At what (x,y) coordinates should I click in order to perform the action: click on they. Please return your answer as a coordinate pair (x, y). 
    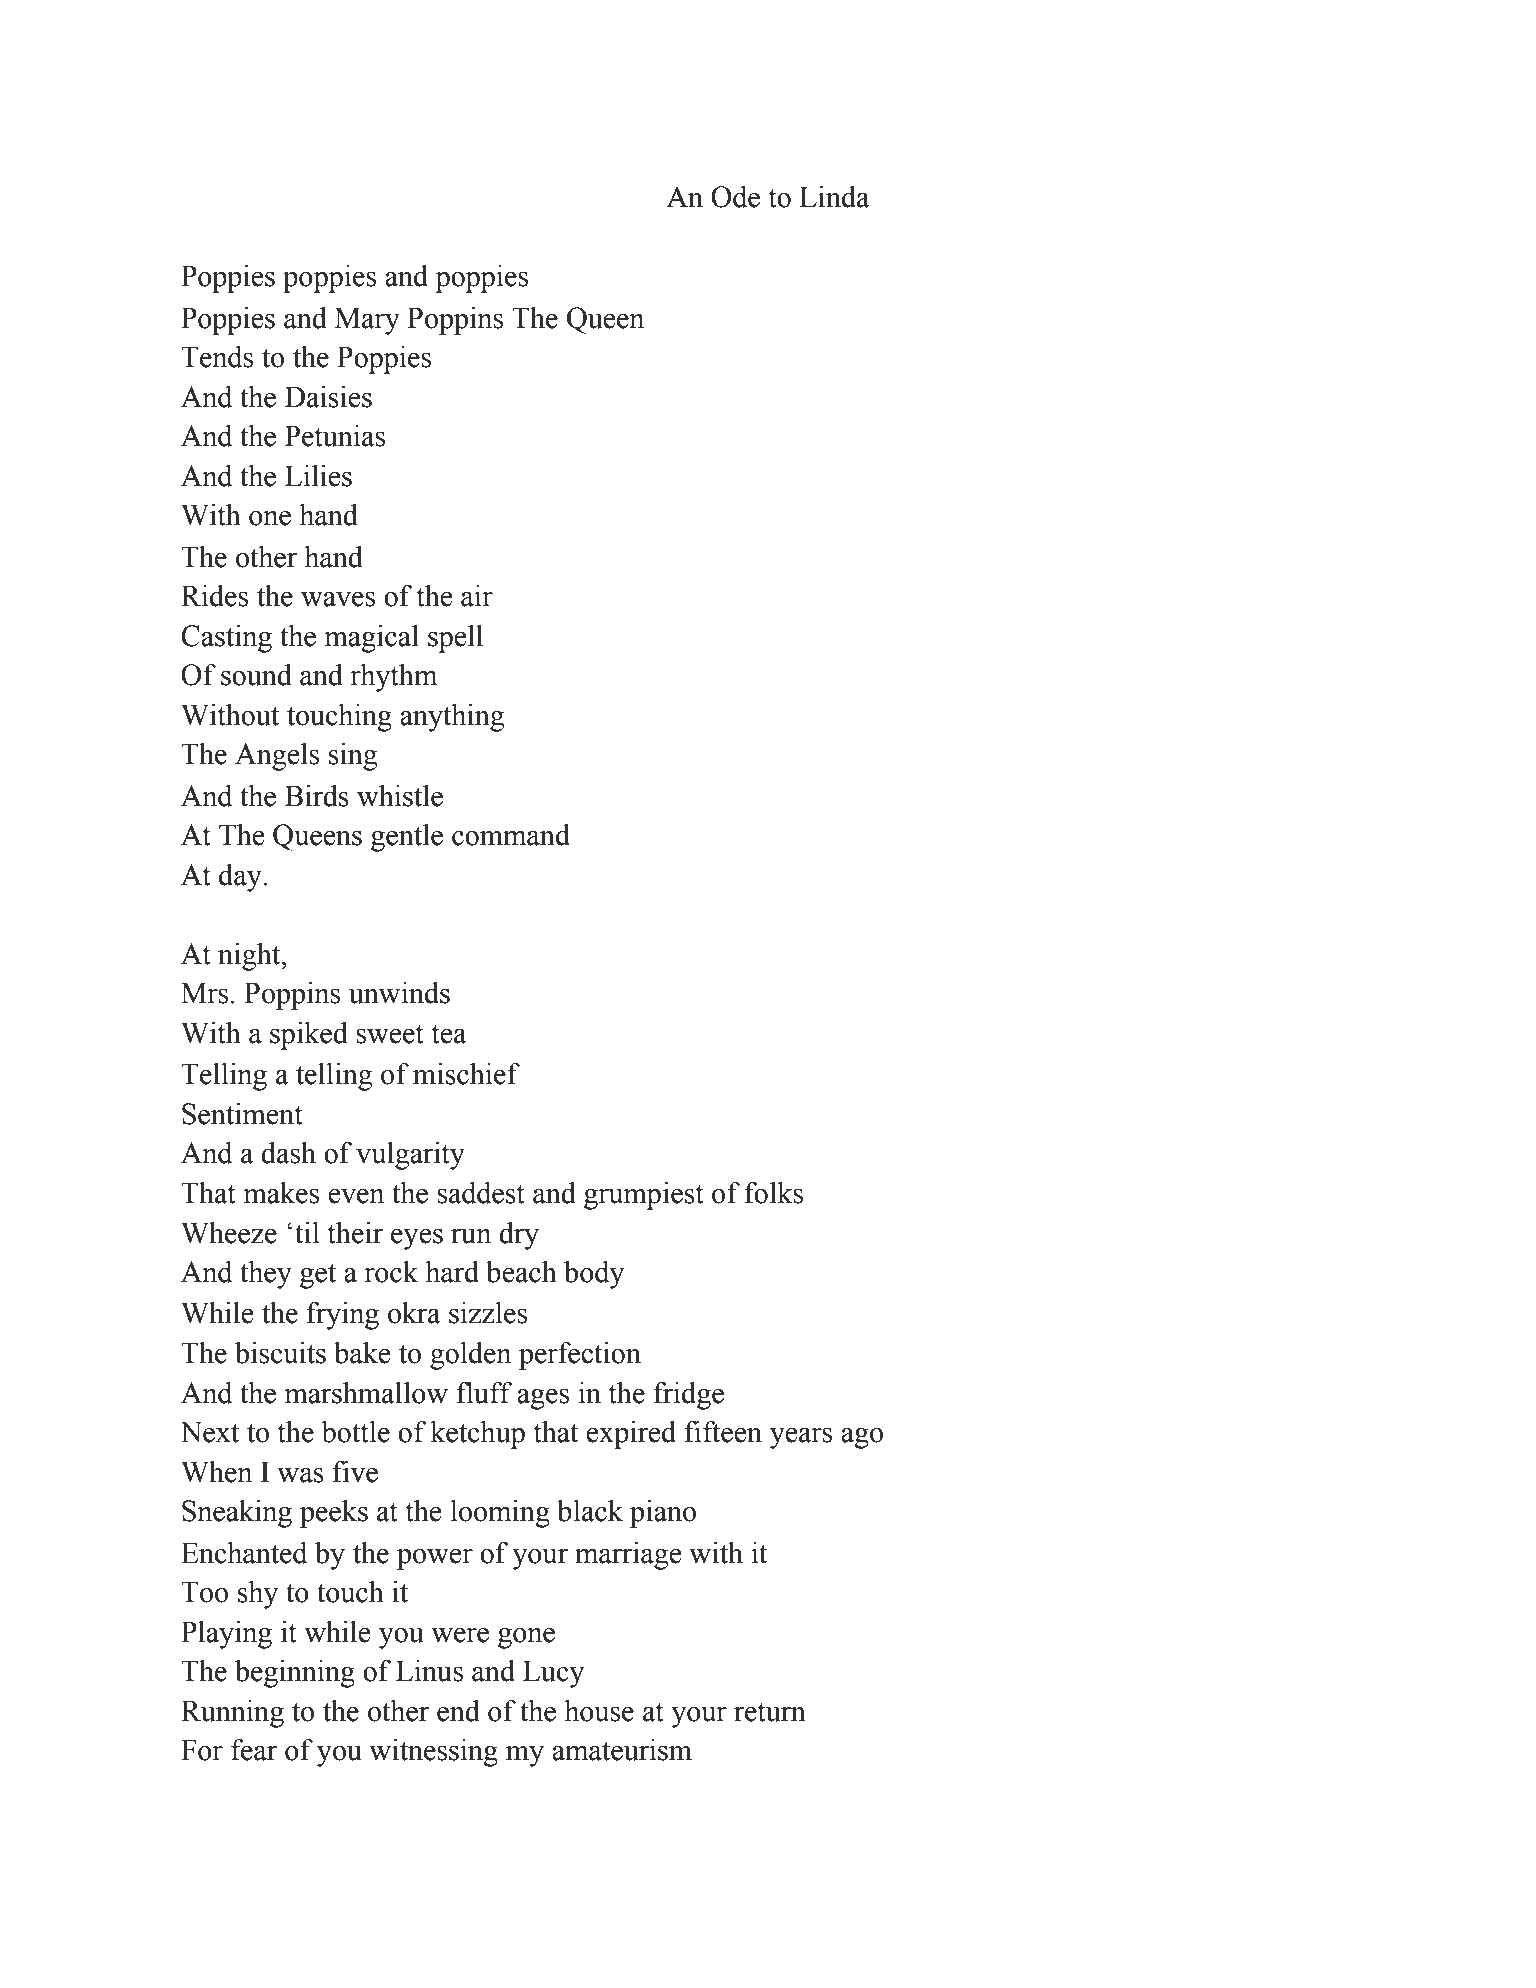
    Looking at the image, I should click on (266, 1275).
